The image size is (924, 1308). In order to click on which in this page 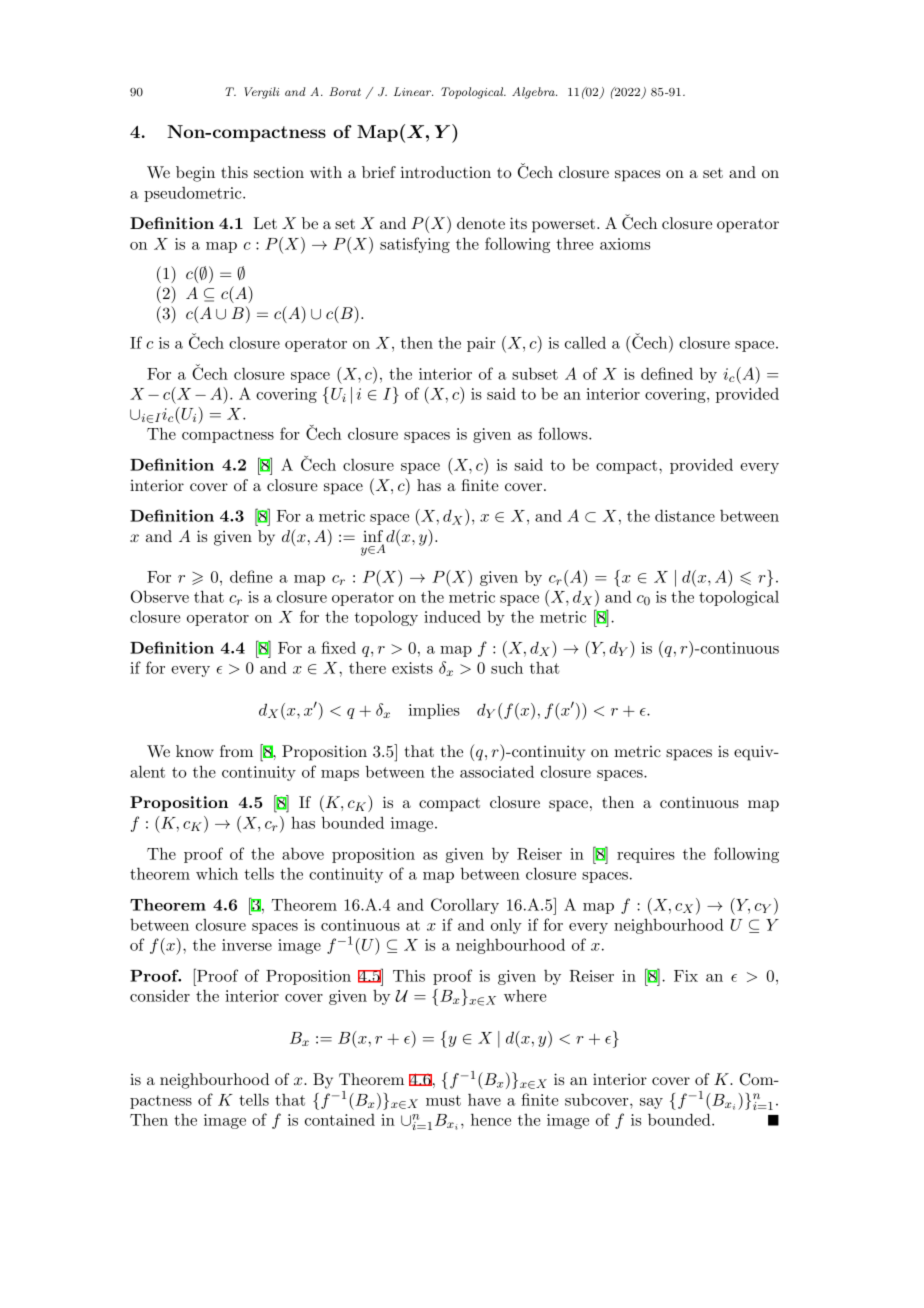, I will do `click(217, 873)`.
